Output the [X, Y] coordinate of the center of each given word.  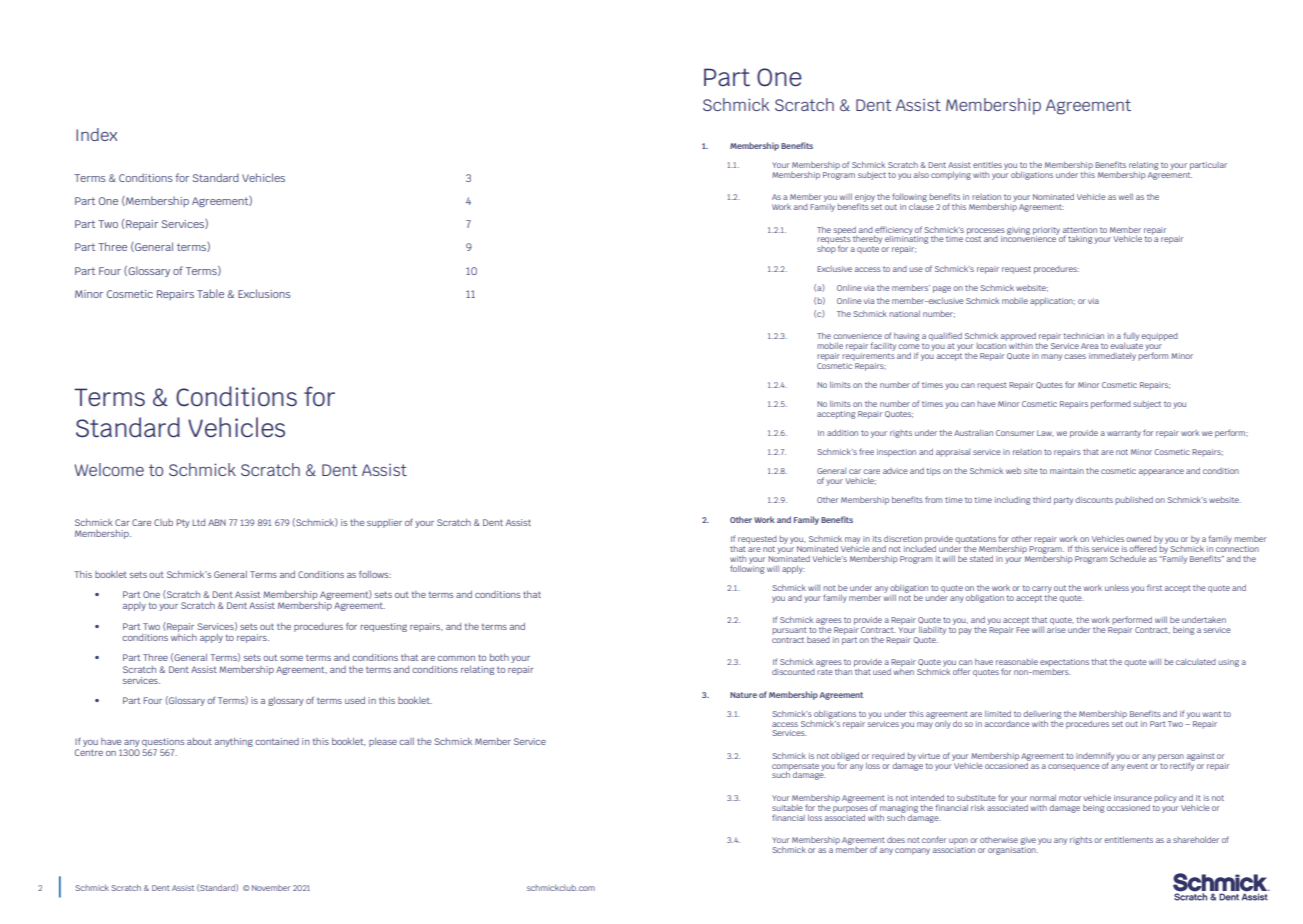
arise [1056, 630]
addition [842, 432]
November [271, 888]
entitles [987, 165]
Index [96, 134]
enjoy [865, 199]
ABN [217, 522]
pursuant [789, 631]
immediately [1112, 357]
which [184, 636]
